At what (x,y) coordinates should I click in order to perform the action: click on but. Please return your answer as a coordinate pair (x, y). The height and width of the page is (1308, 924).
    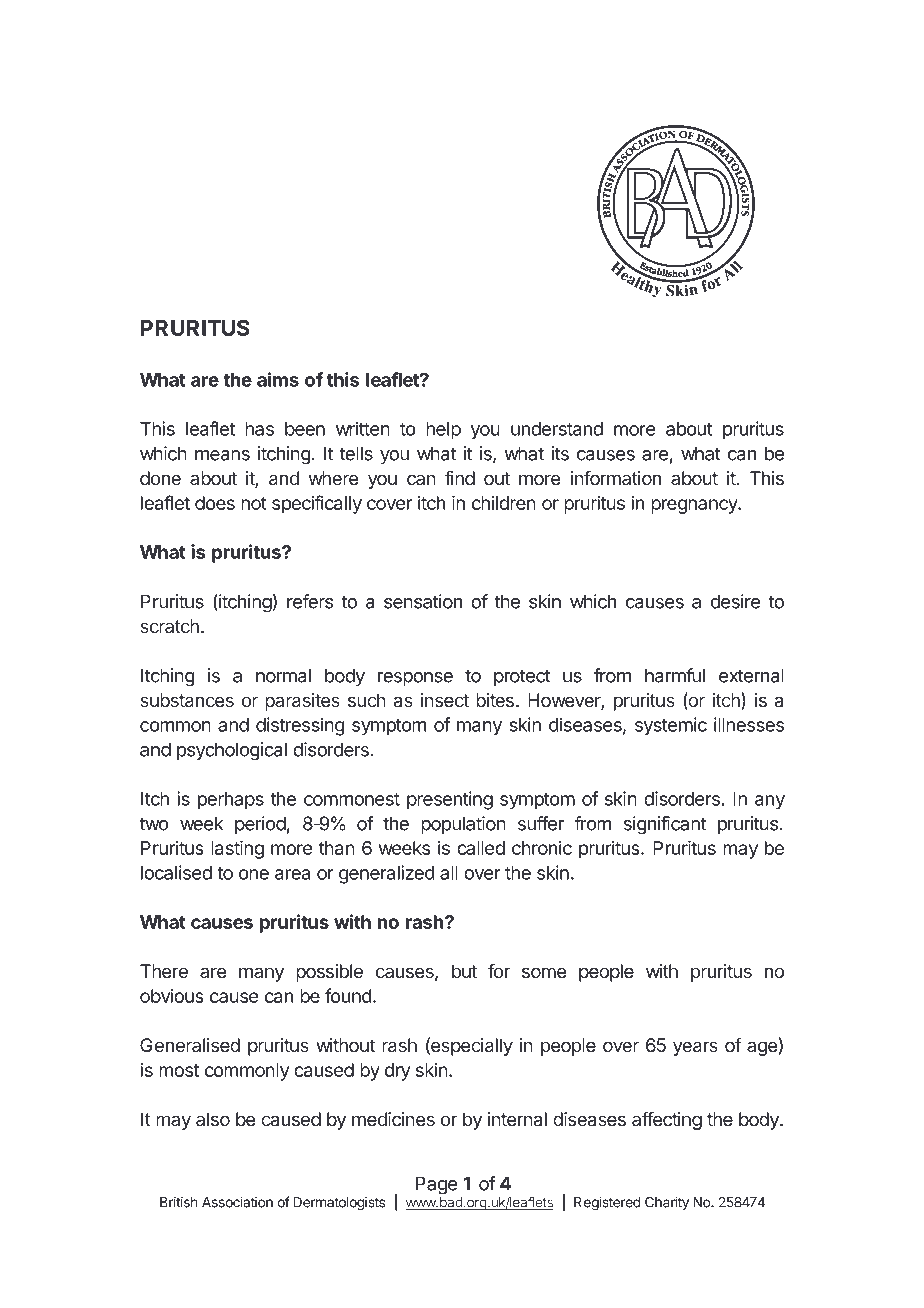
    Looking at the image, I should click on (464, 971).
